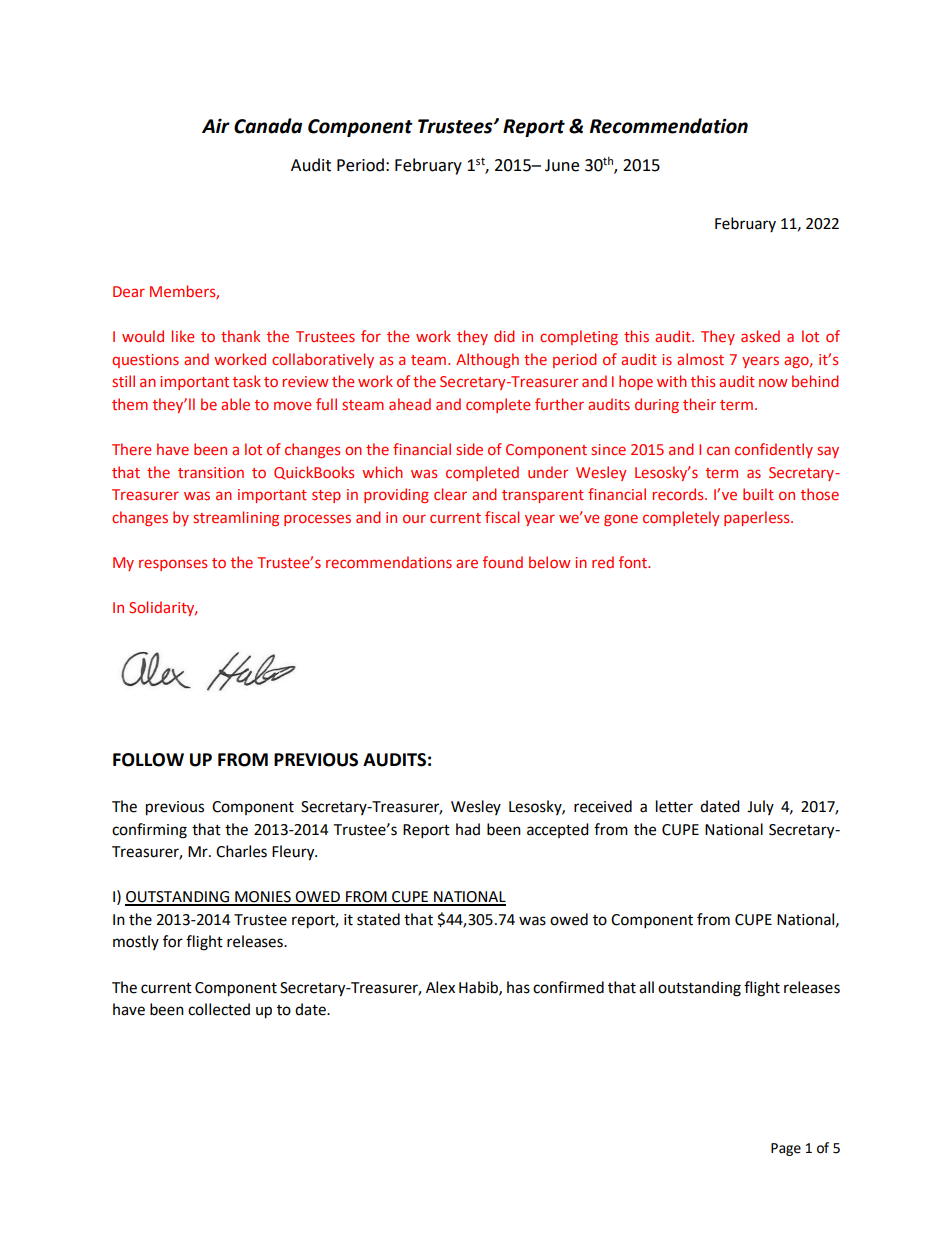  Describe the element at coordinates (149, 831) in the screenshot. I see `confirming` at that location.
